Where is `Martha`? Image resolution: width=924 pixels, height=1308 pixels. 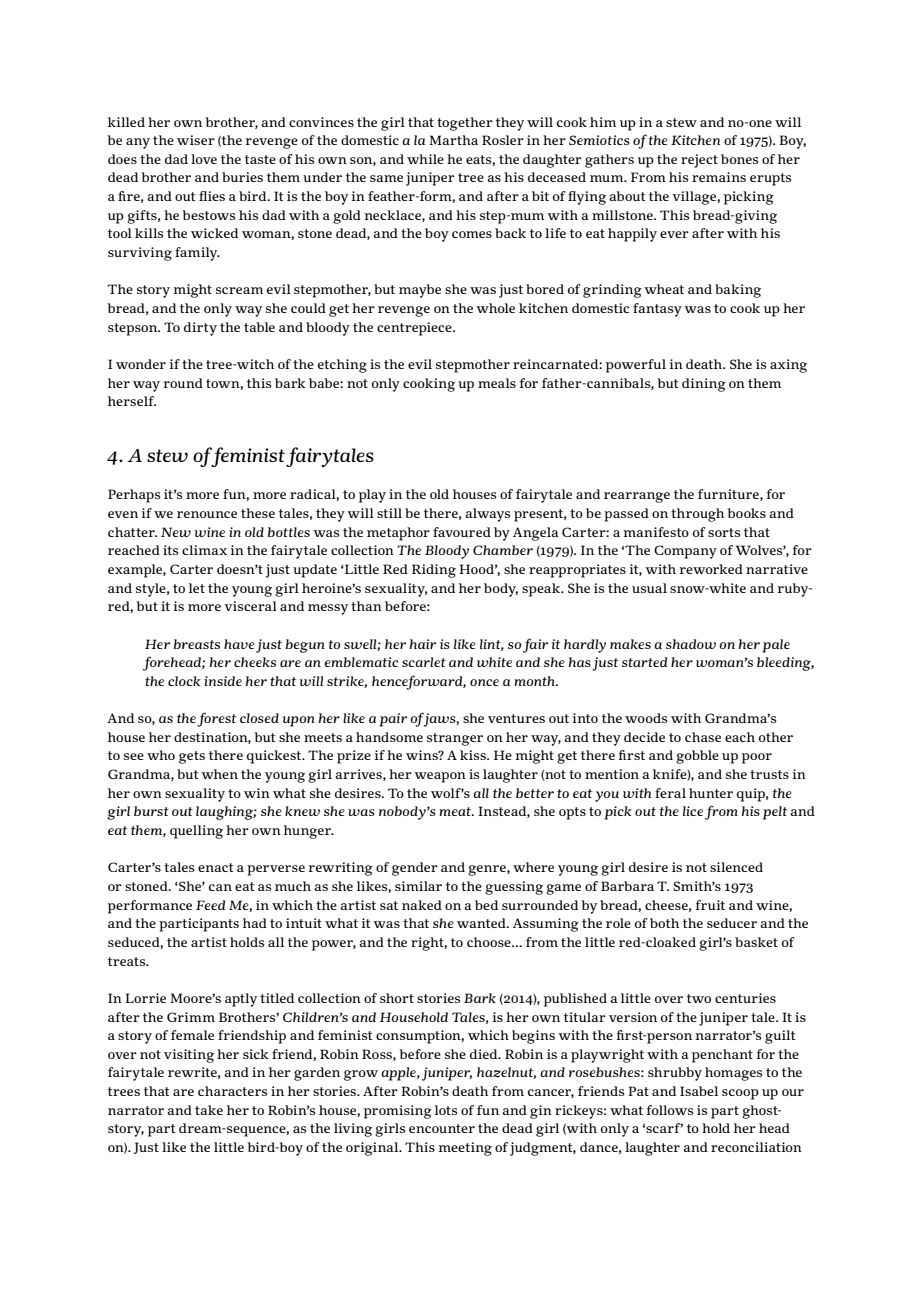
Martha is located at coordinates (453, 140).
